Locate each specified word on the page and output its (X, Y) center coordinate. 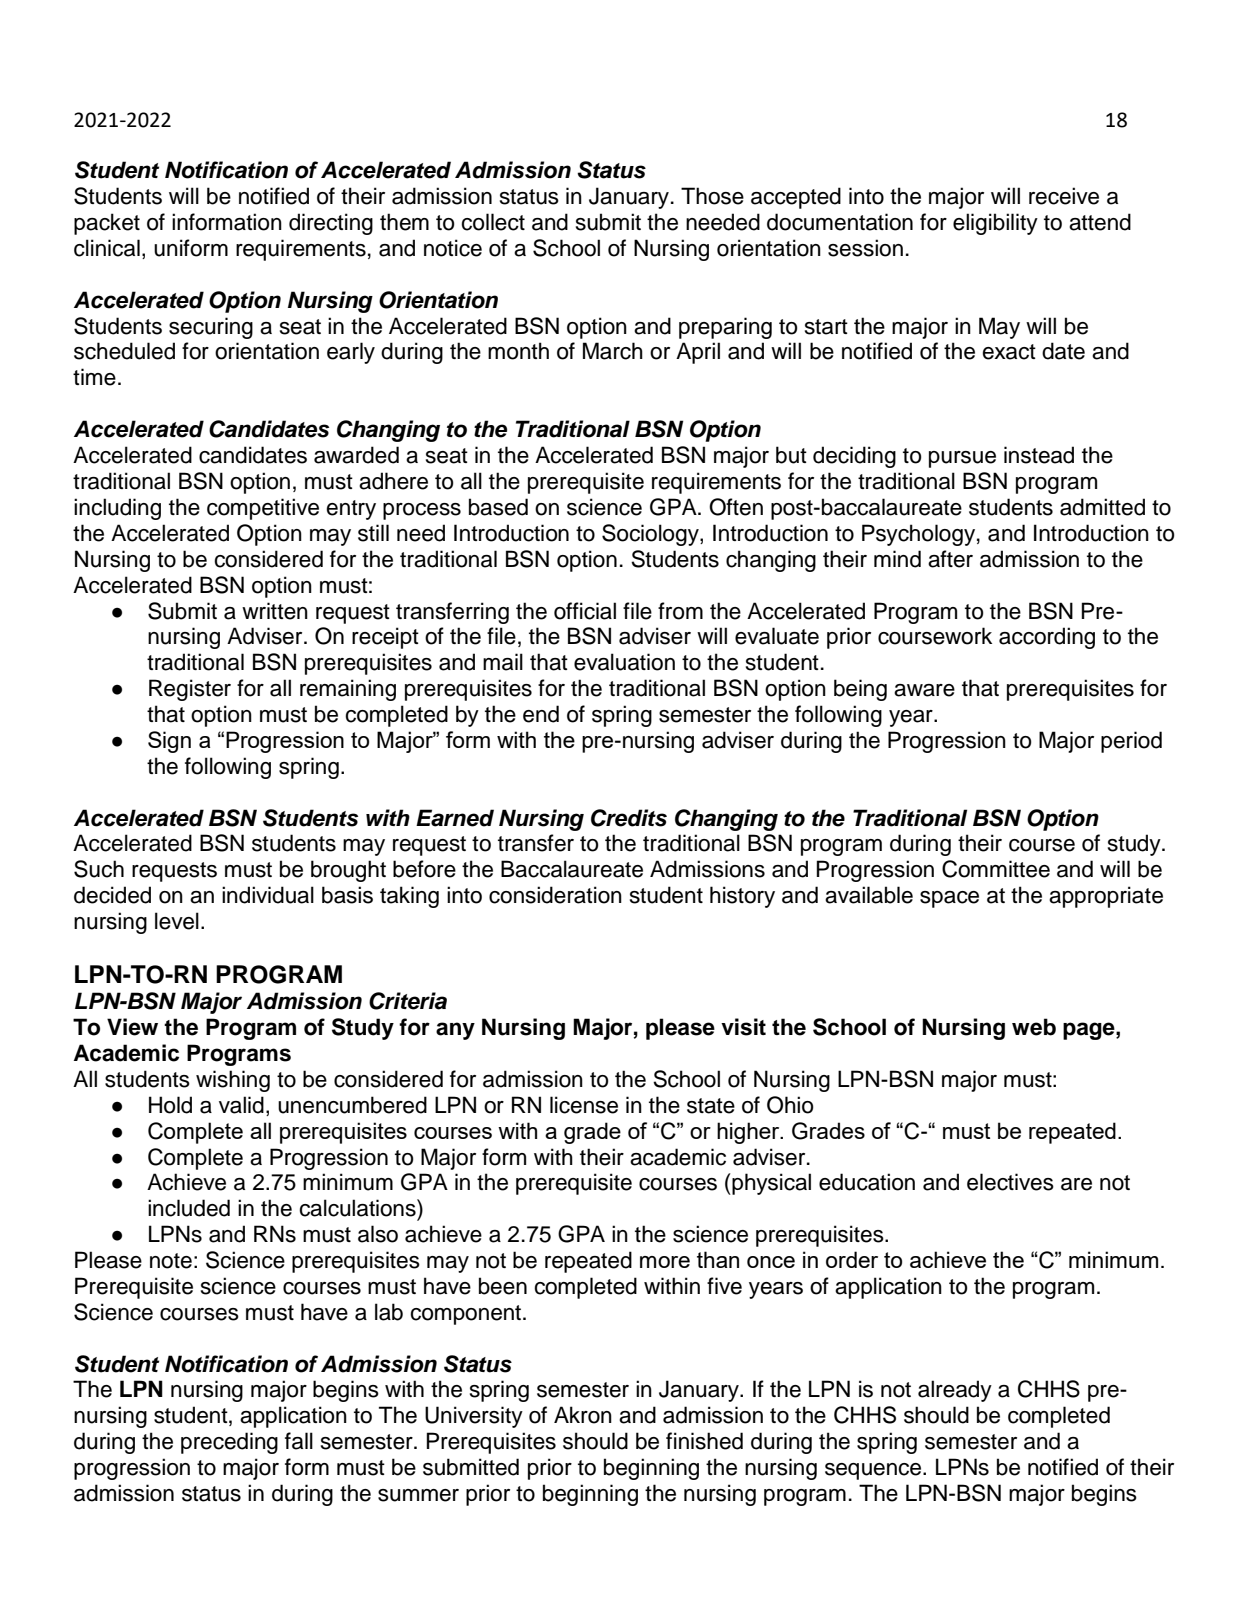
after (950, 559)
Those (712, 196)
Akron (583, 1415)
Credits (629, 818)
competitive (263, 509)
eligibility (995, 224)
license (584, 1105)
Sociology (651, 535)
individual (268, 895)
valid (241, 1105)
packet (107, 224)
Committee (996, 869)
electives (1010, 1182)
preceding (229, 1443)
